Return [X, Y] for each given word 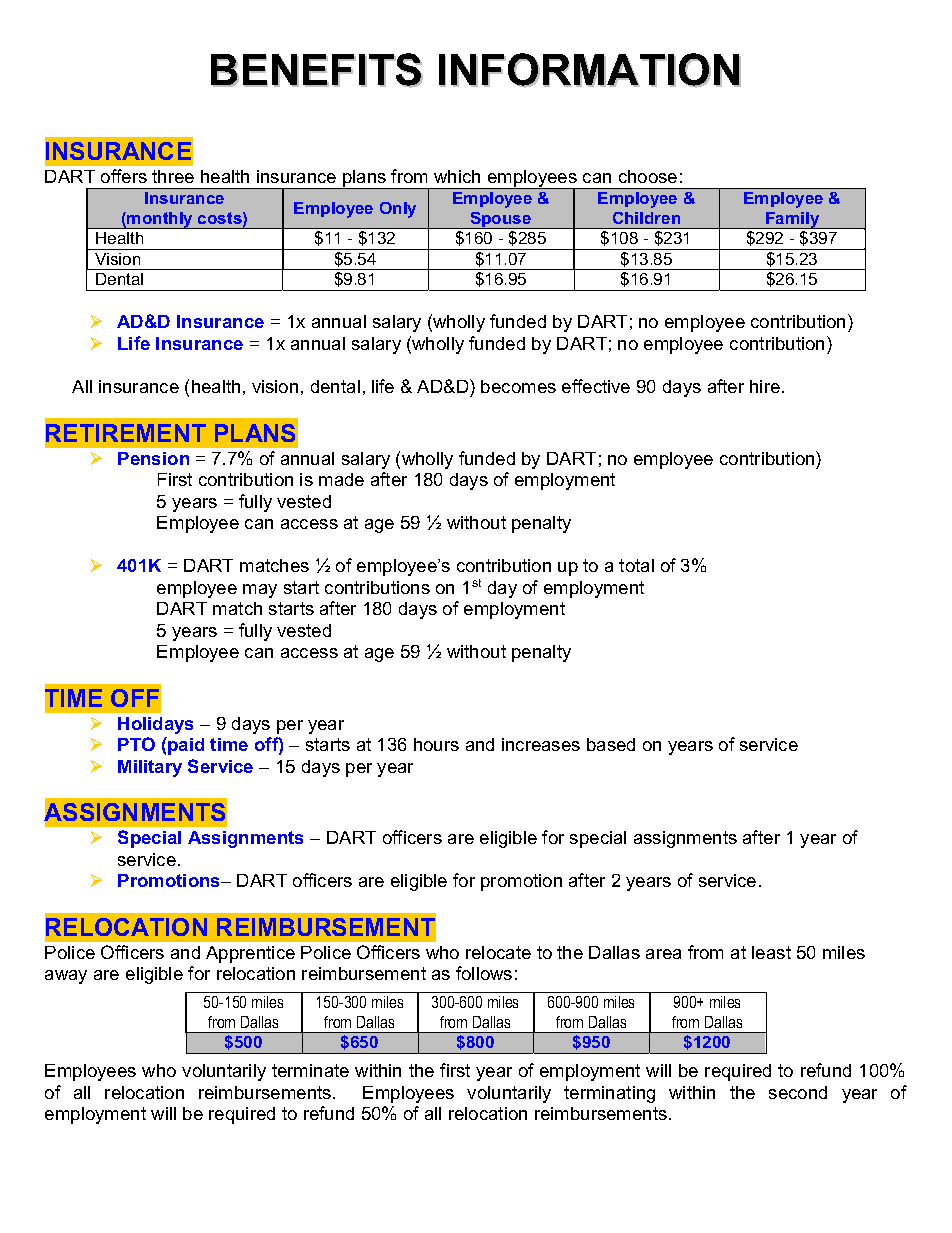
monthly [161, 220]
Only [398, 210]
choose [648, 176]
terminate [310, 1070]
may [260, 591]
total [636, 565]
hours [436, 744]
